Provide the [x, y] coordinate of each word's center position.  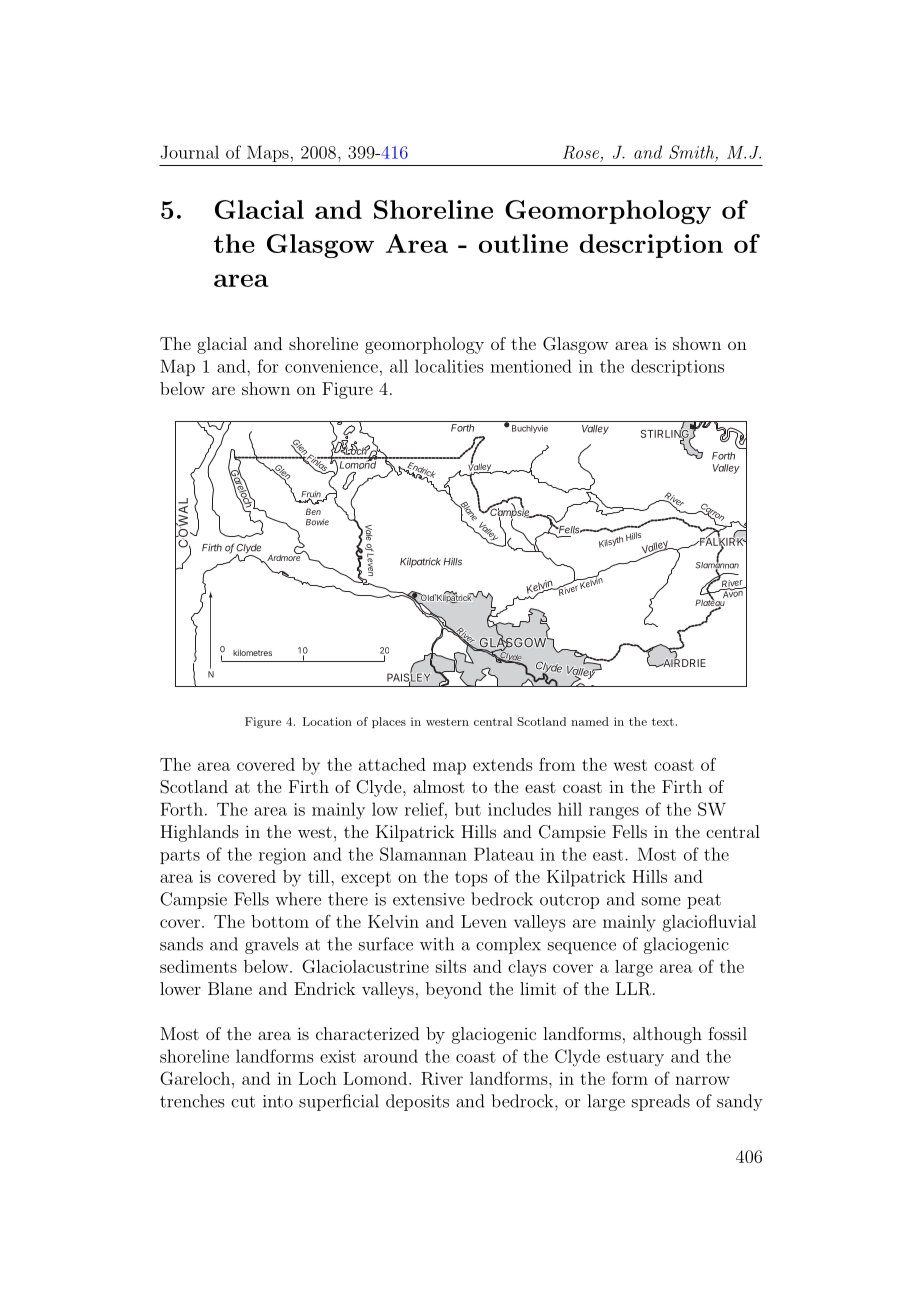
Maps [268, 154]
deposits [417, 1102]
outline [523, 243]
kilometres [252, 652]
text [663, 722]
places [389, 722]
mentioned [531, 366]
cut [243, 1102]
